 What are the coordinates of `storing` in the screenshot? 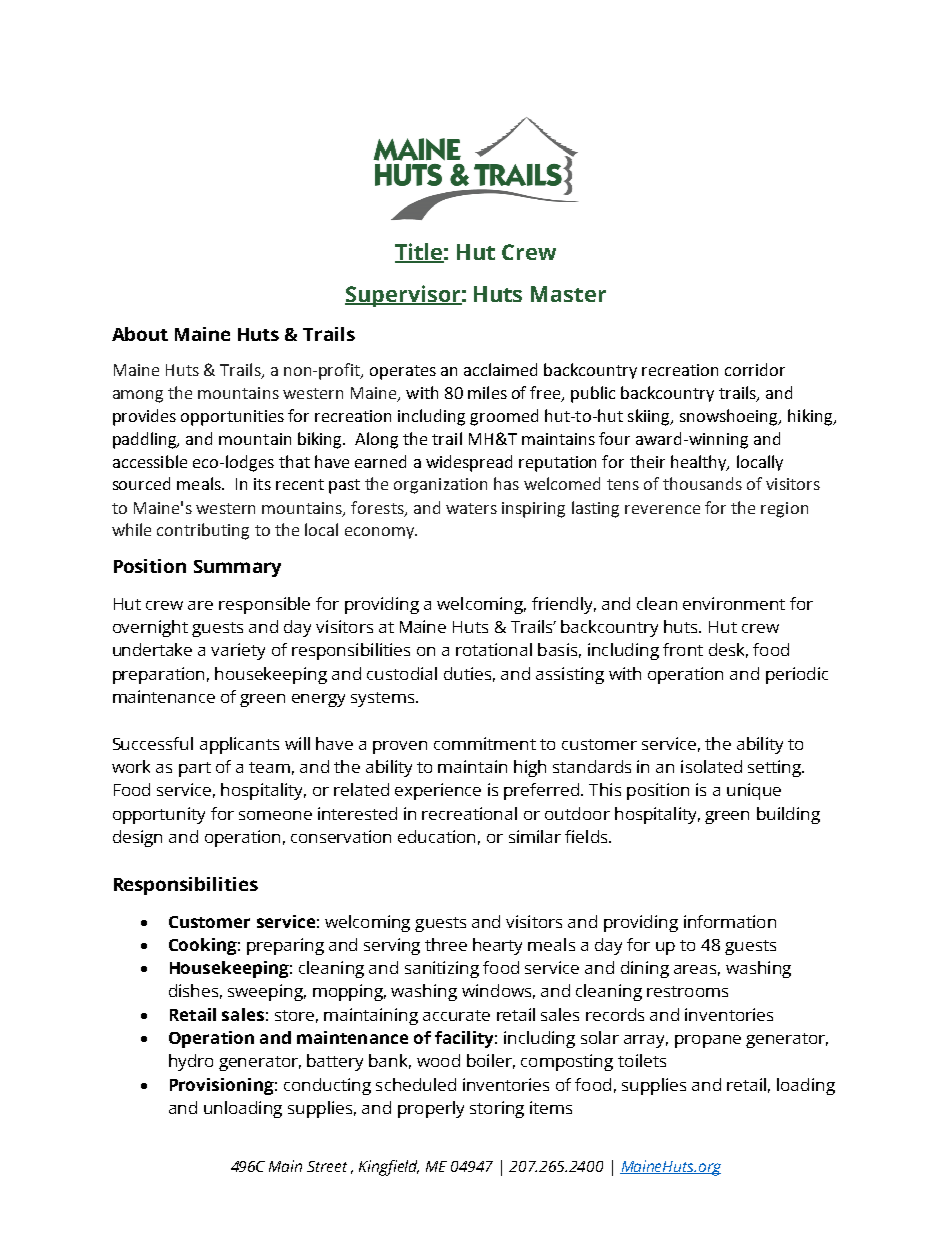 It's located at (497, 1109).
